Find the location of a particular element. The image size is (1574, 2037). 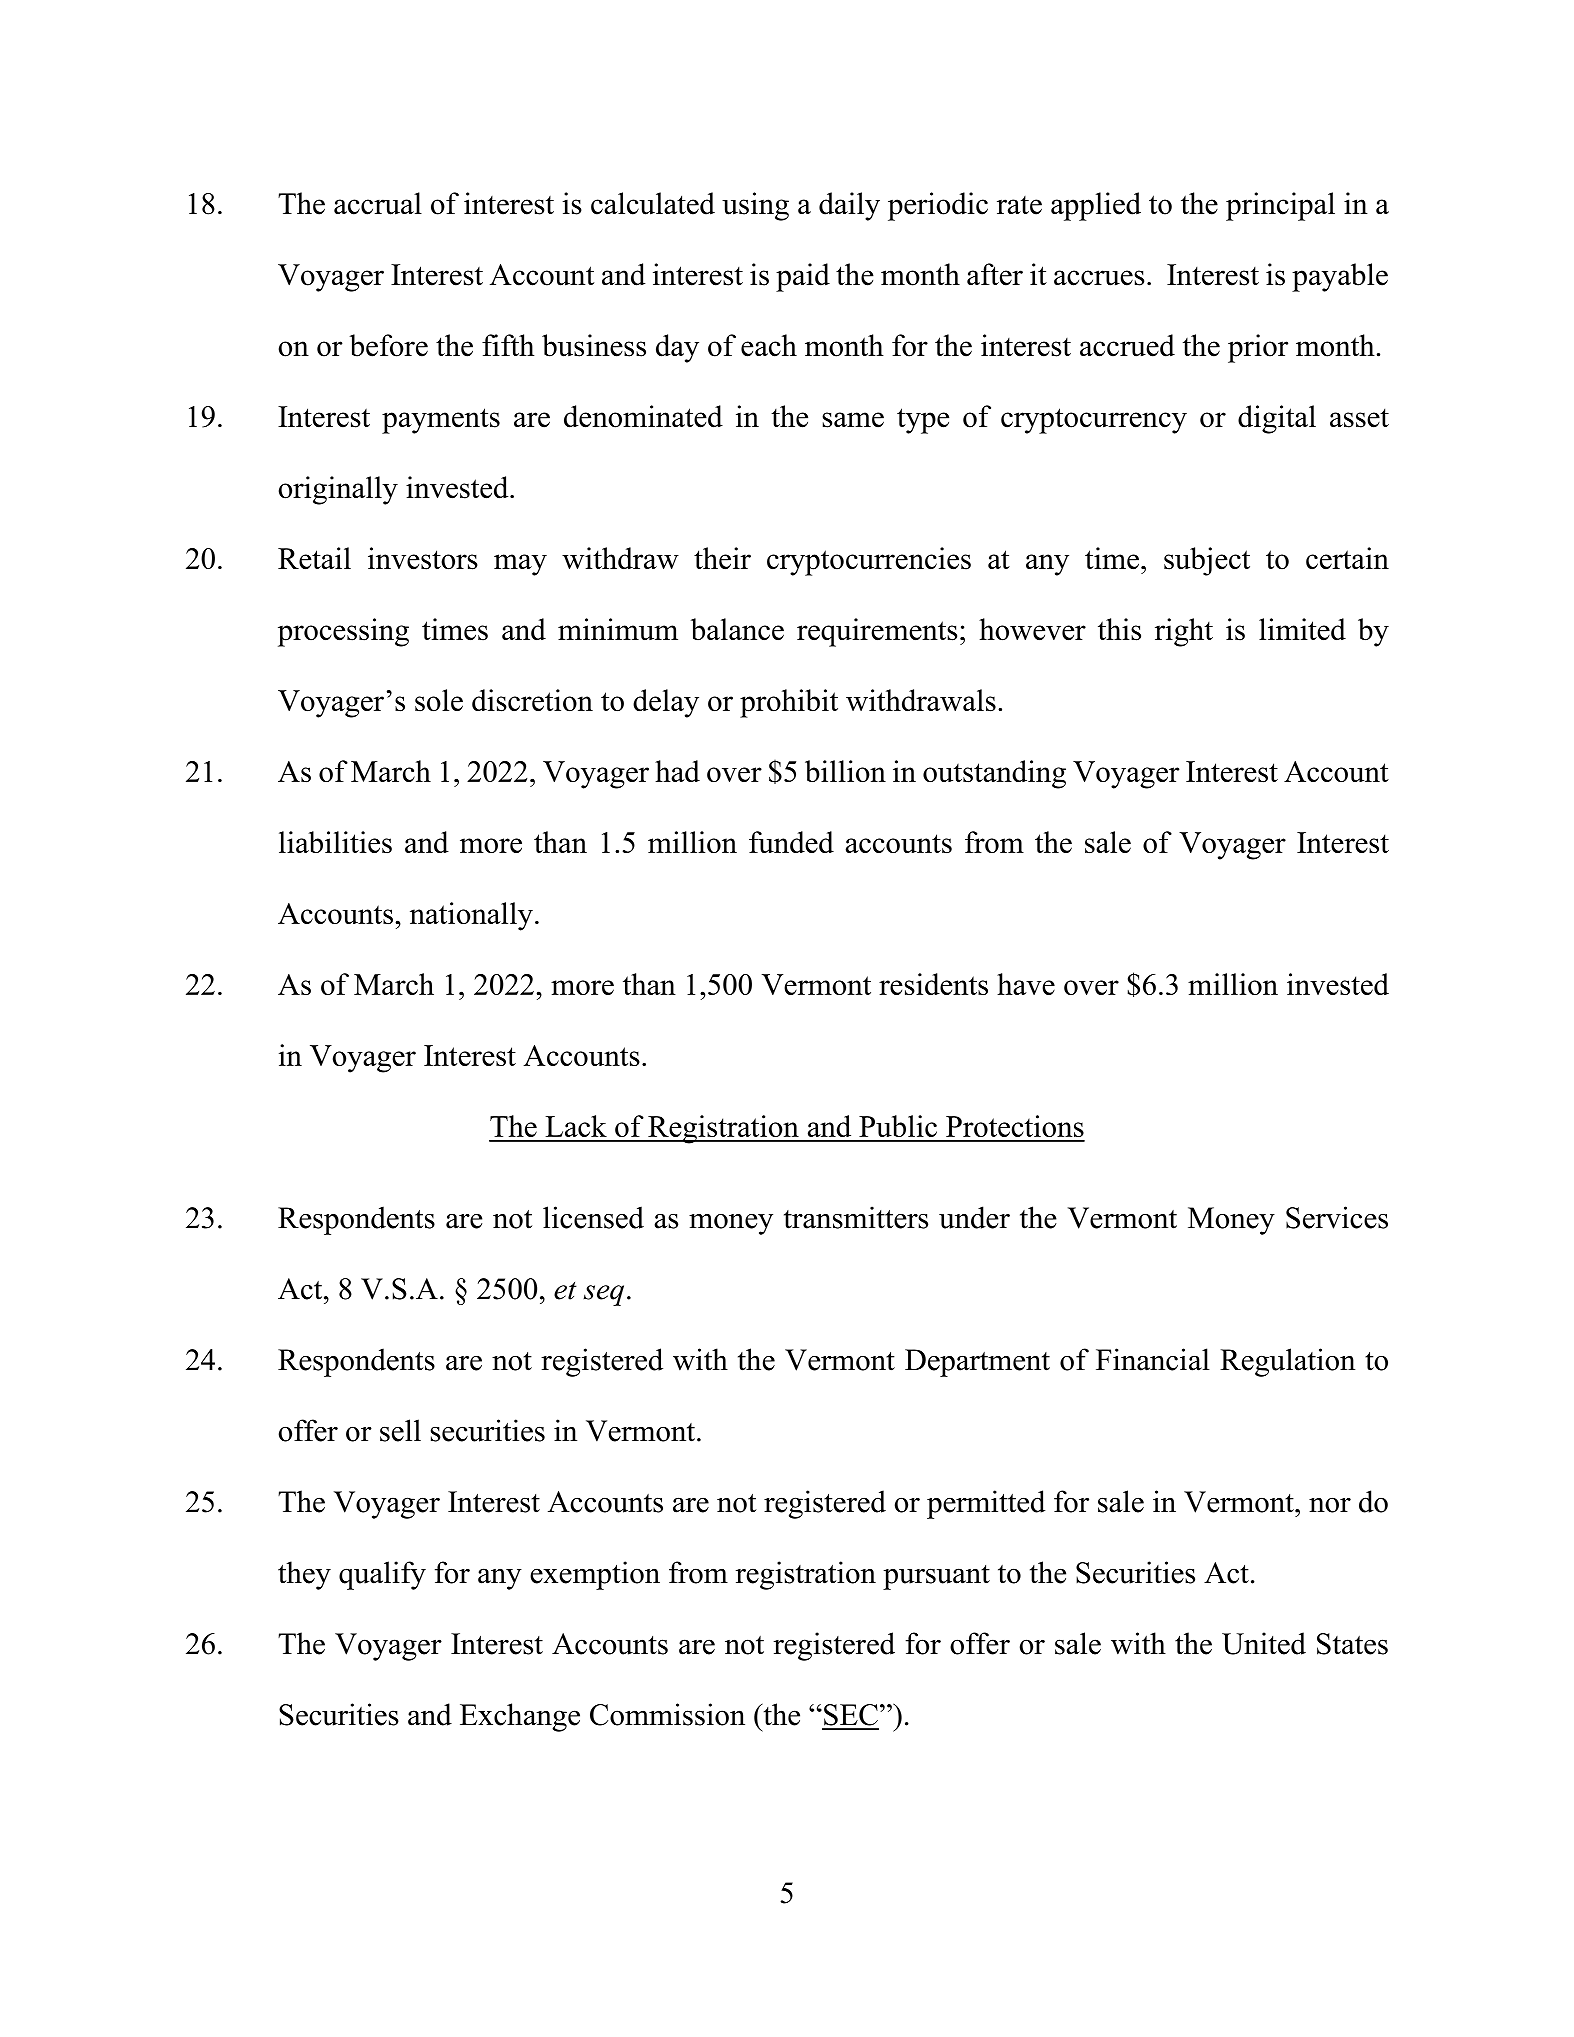

sell is located at coordinates (400, 1430).
